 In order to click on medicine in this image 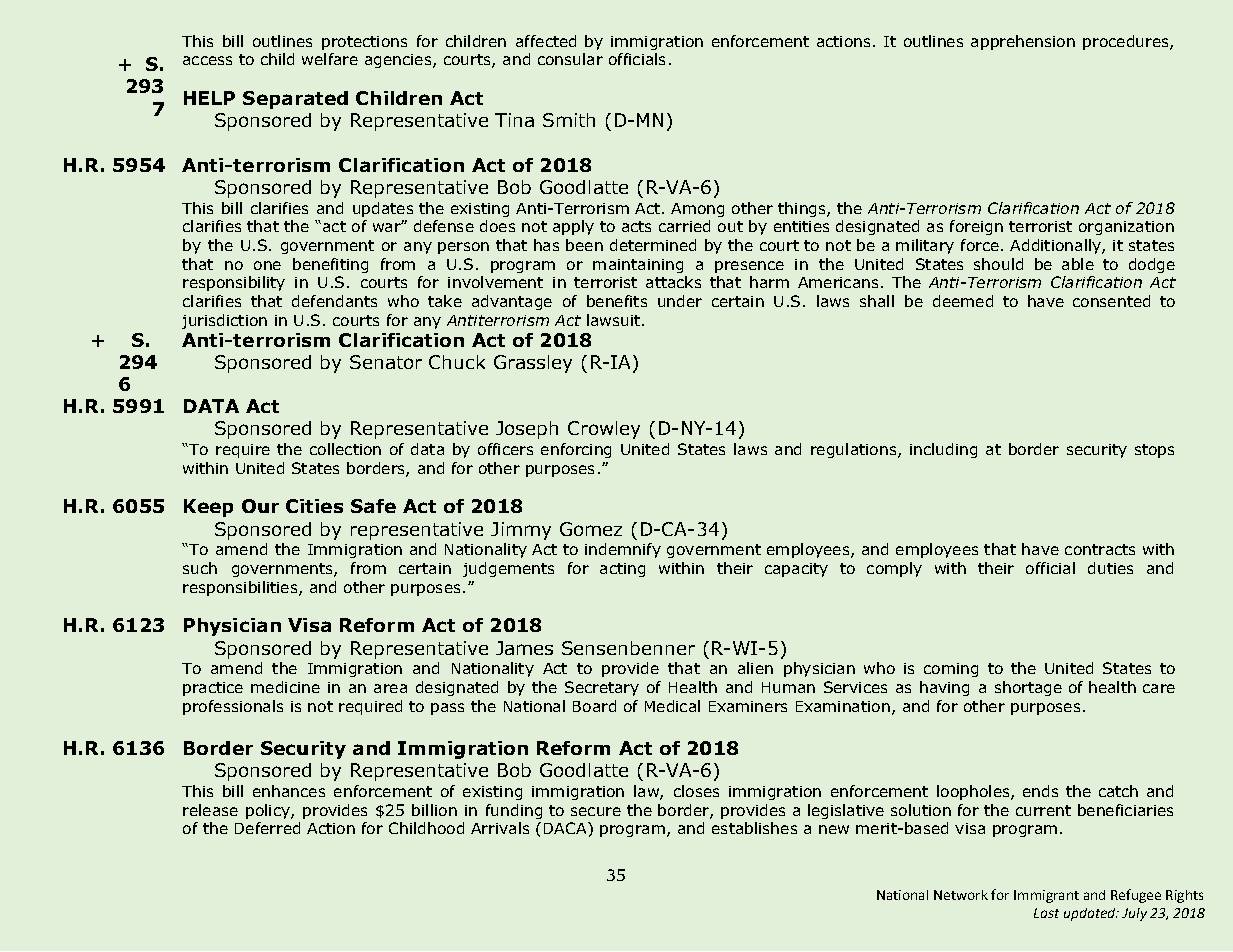, I will do `click(285, 687)`.
